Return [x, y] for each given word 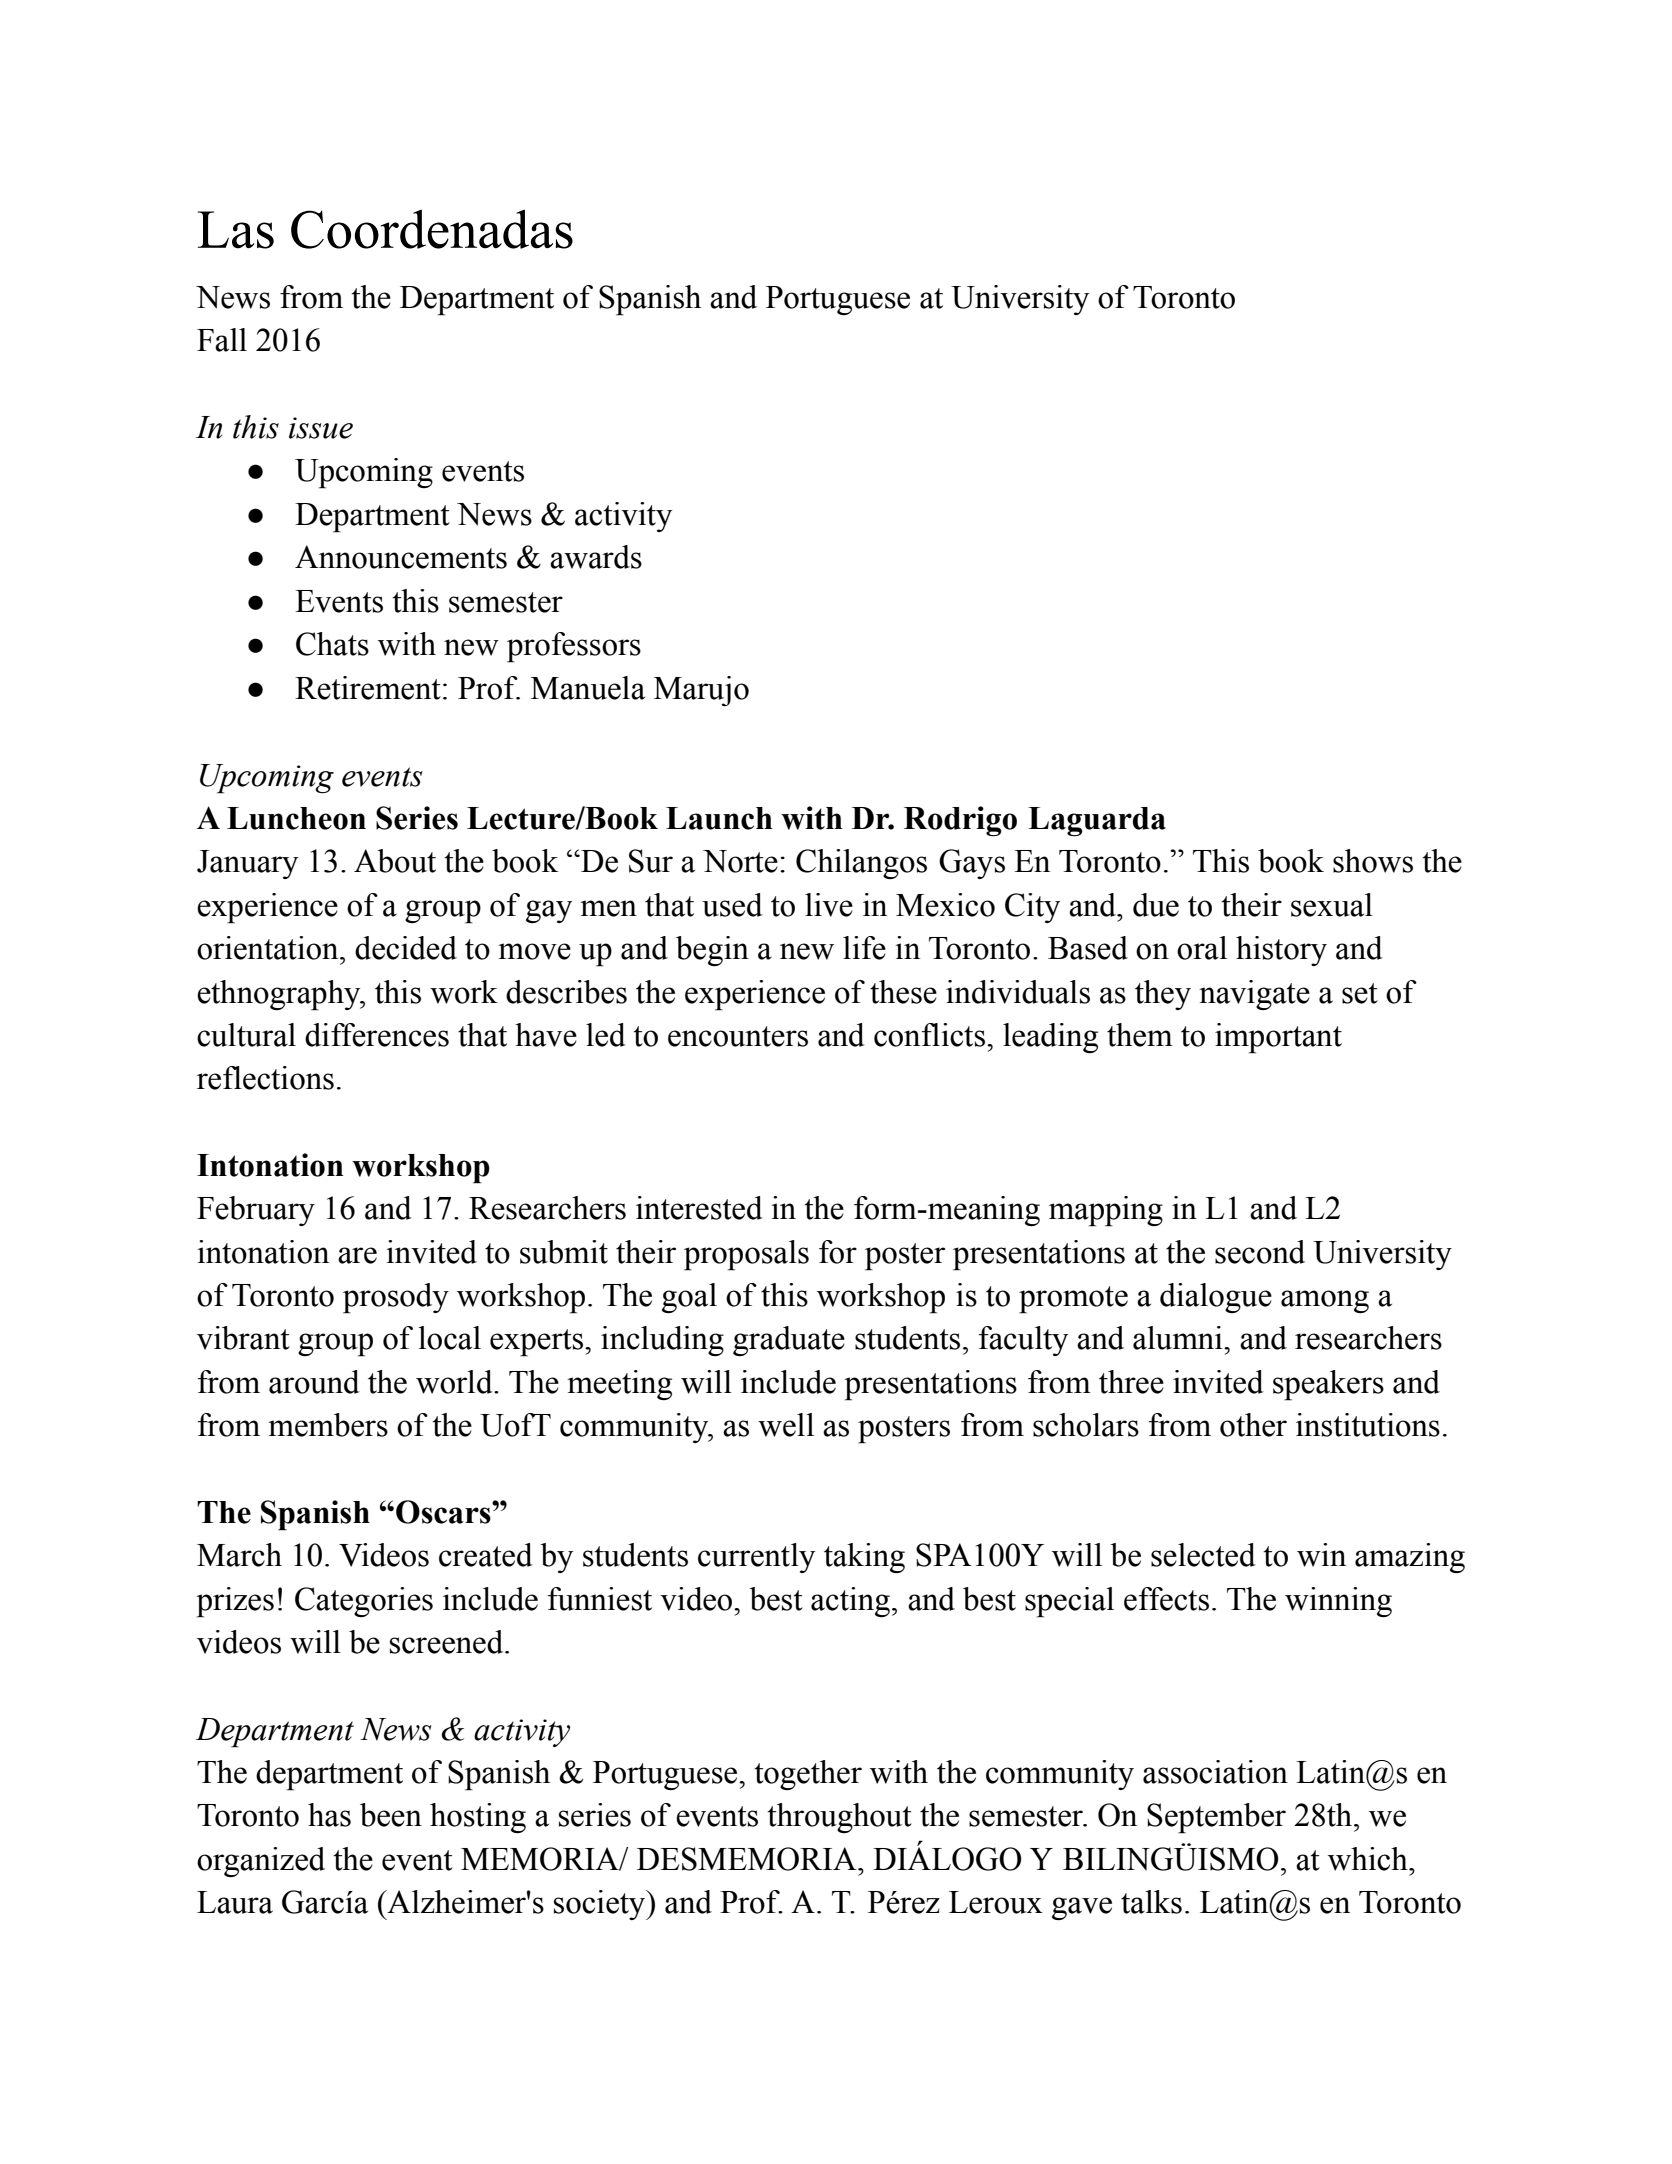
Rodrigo [960, 821]
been [391, 1815]
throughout [839, 1818]
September [1216, 1818]
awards [596, 557]
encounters [738, 1036]
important [1278, 1038]
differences [377, 1035]
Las [236, 230]
